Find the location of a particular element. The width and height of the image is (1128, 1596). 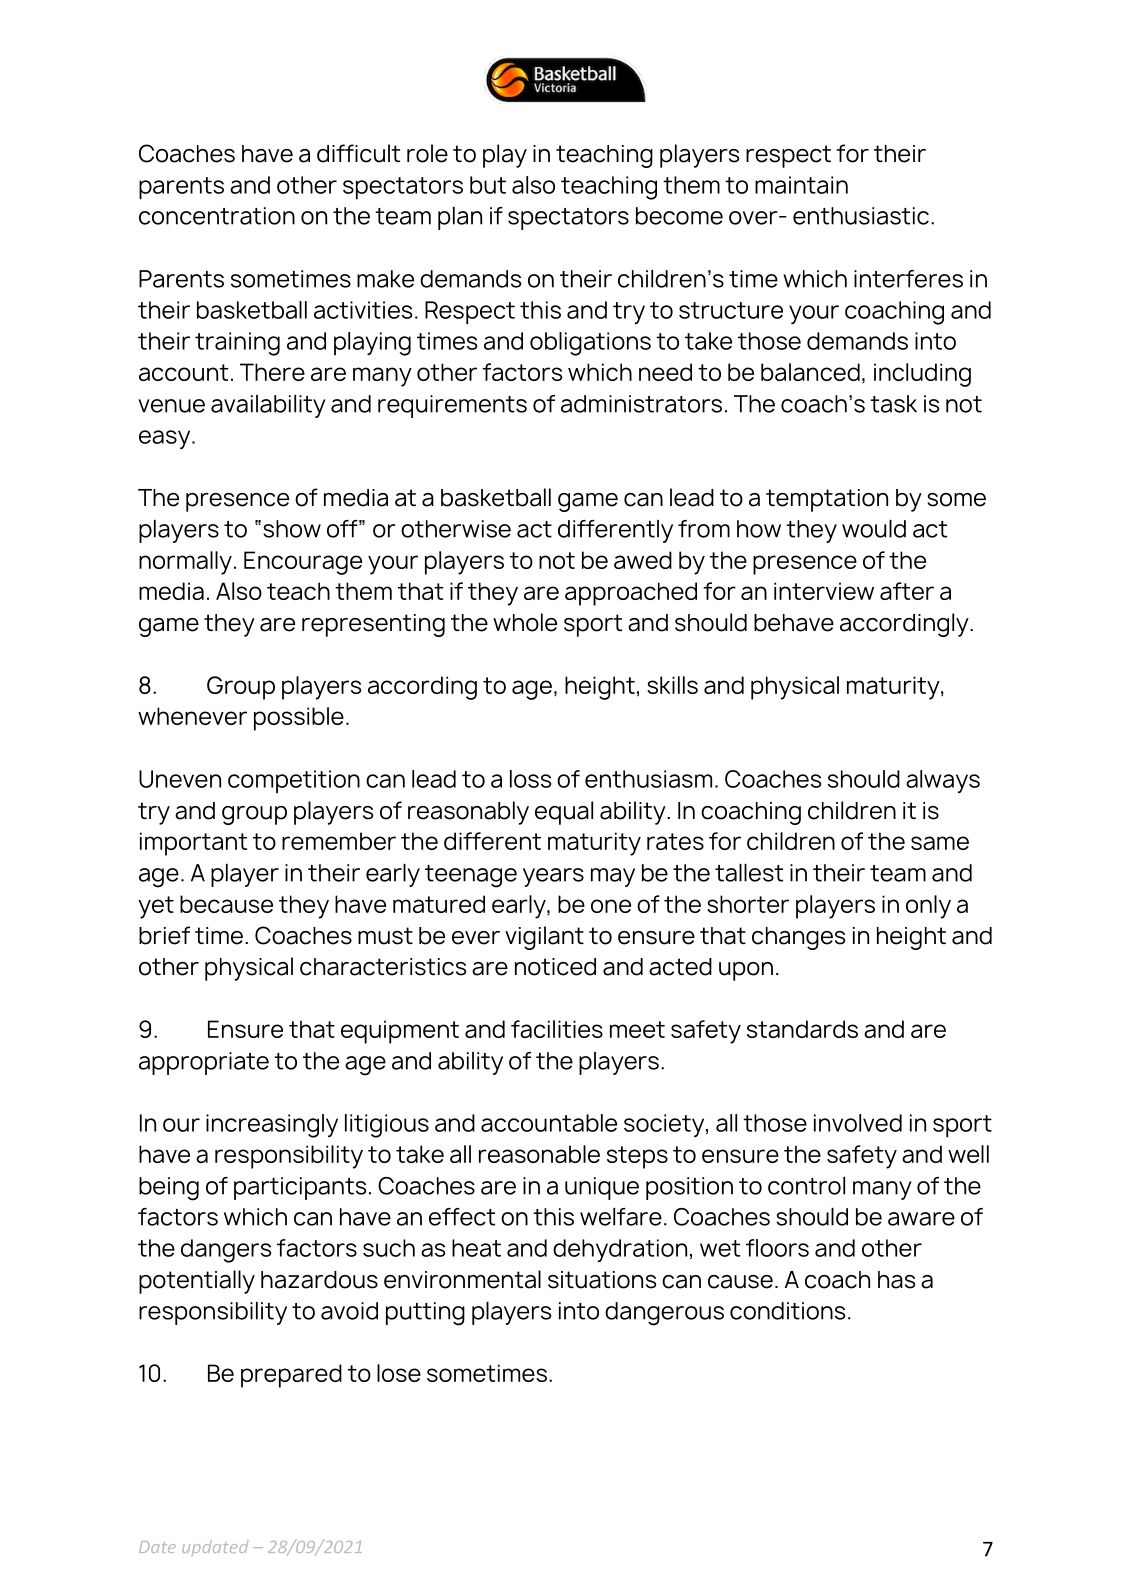

always is located at coordinates (943, 781).
